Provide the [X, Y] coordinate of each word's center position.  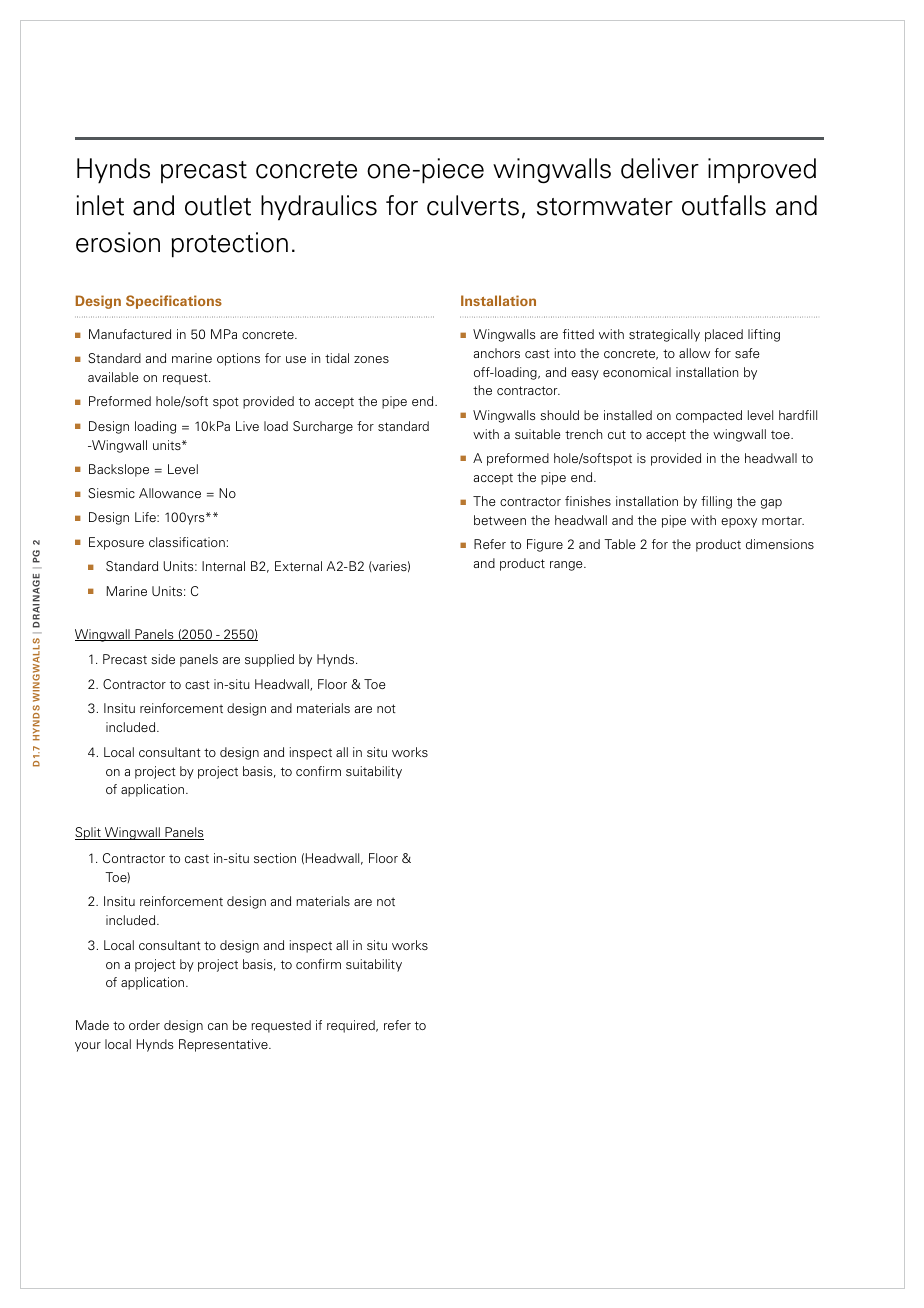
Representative [224, 1045]
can [218, 1026]
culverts [473, 205]
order [144, 1025]
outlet [218, 205]
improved [762, 170]
